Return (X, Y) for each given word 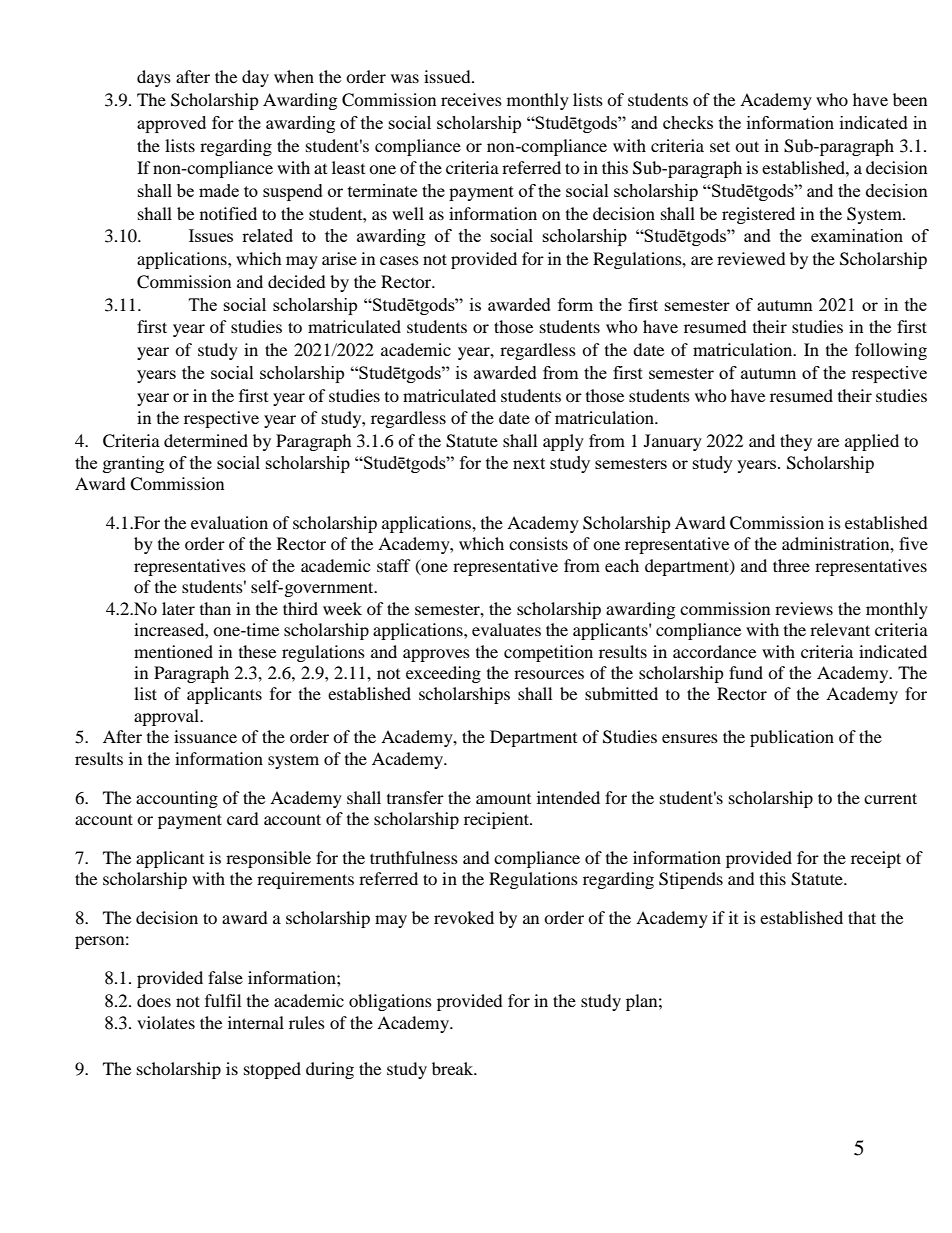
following (891, 351)
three (791, 565)
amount (503, 799)
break (454, 1068)
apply (563, 442)
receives (471, 99)
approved (171, 124)
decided (297, 281)
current (890, 798)
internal (256, 1022)
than (215, 608)
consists (538, 543)
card (243, 818)
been (910, 99)
